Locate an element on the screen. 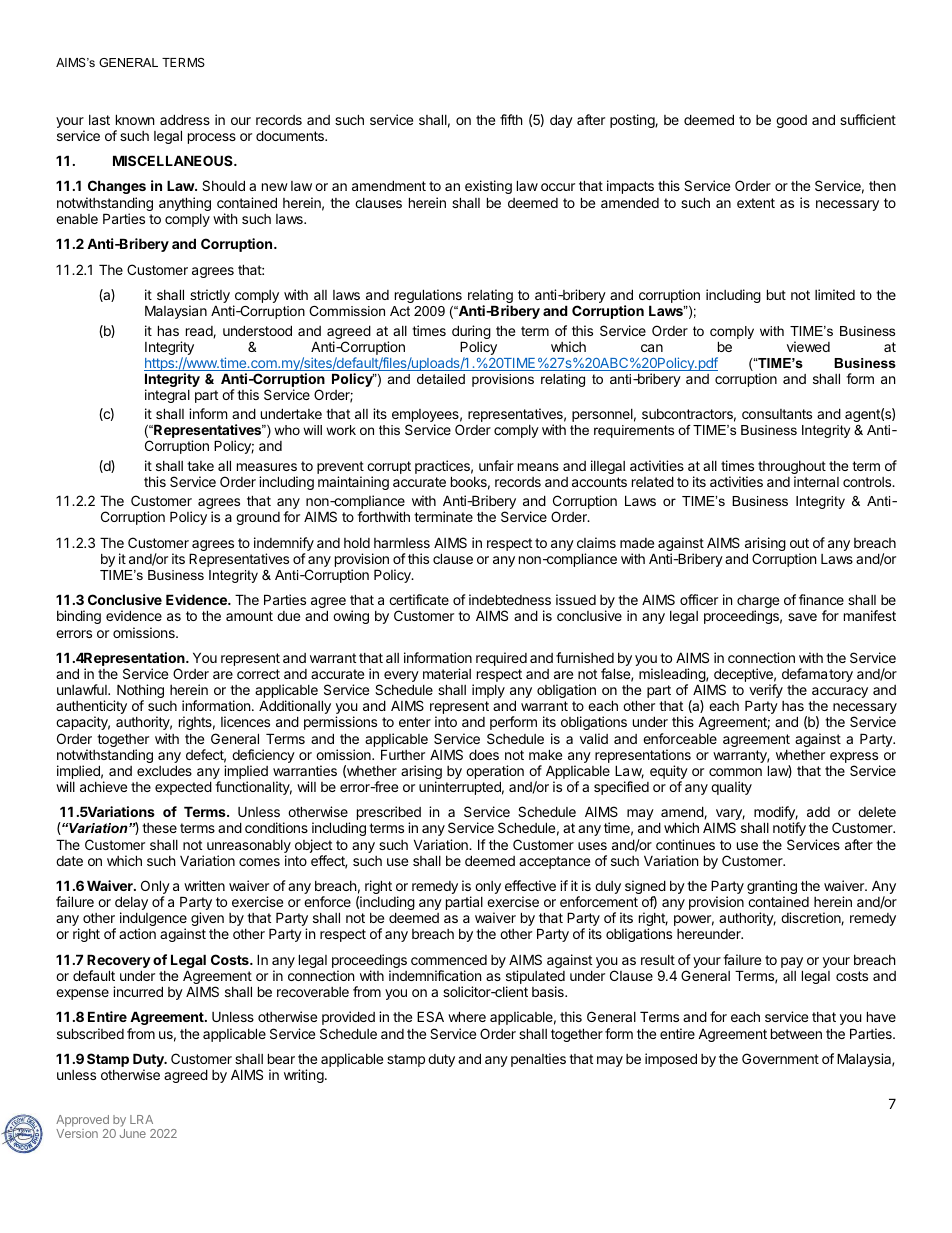 The width and height of the screenshot is (952, 1233). save is located at coordinates (802, 617).
